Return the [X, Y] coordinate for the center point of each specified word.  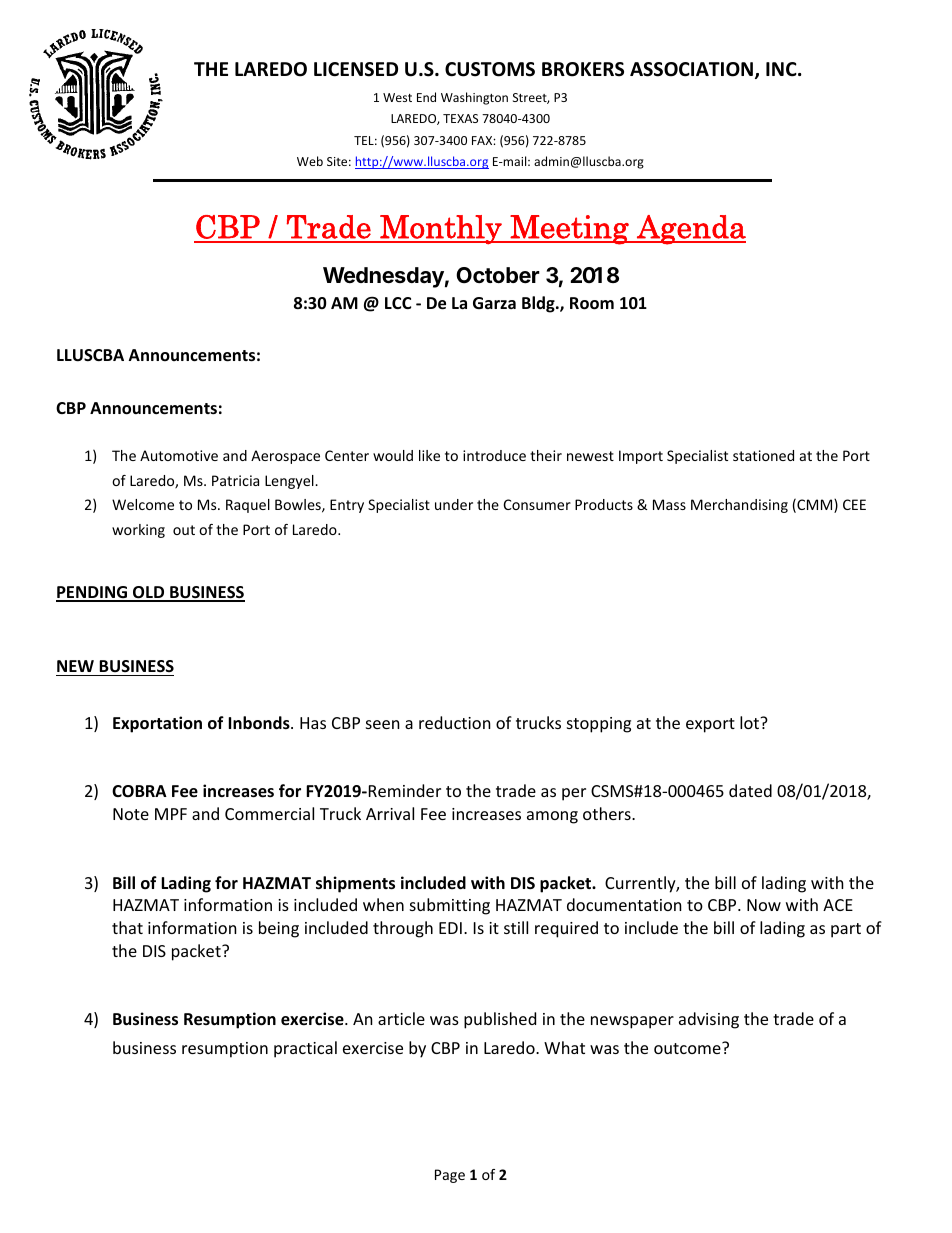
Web [310, 161]
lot [751, 722]
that [127, 927]
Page [450, 1176]
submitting [450, 906]
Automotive [179, 455]
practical [305, 1049]
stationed [763, 455]
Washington [474, 98]
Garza [494, 303]
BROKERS [583, 69]
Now [764, 905]
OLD [149, 593]
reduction [455, 722]
